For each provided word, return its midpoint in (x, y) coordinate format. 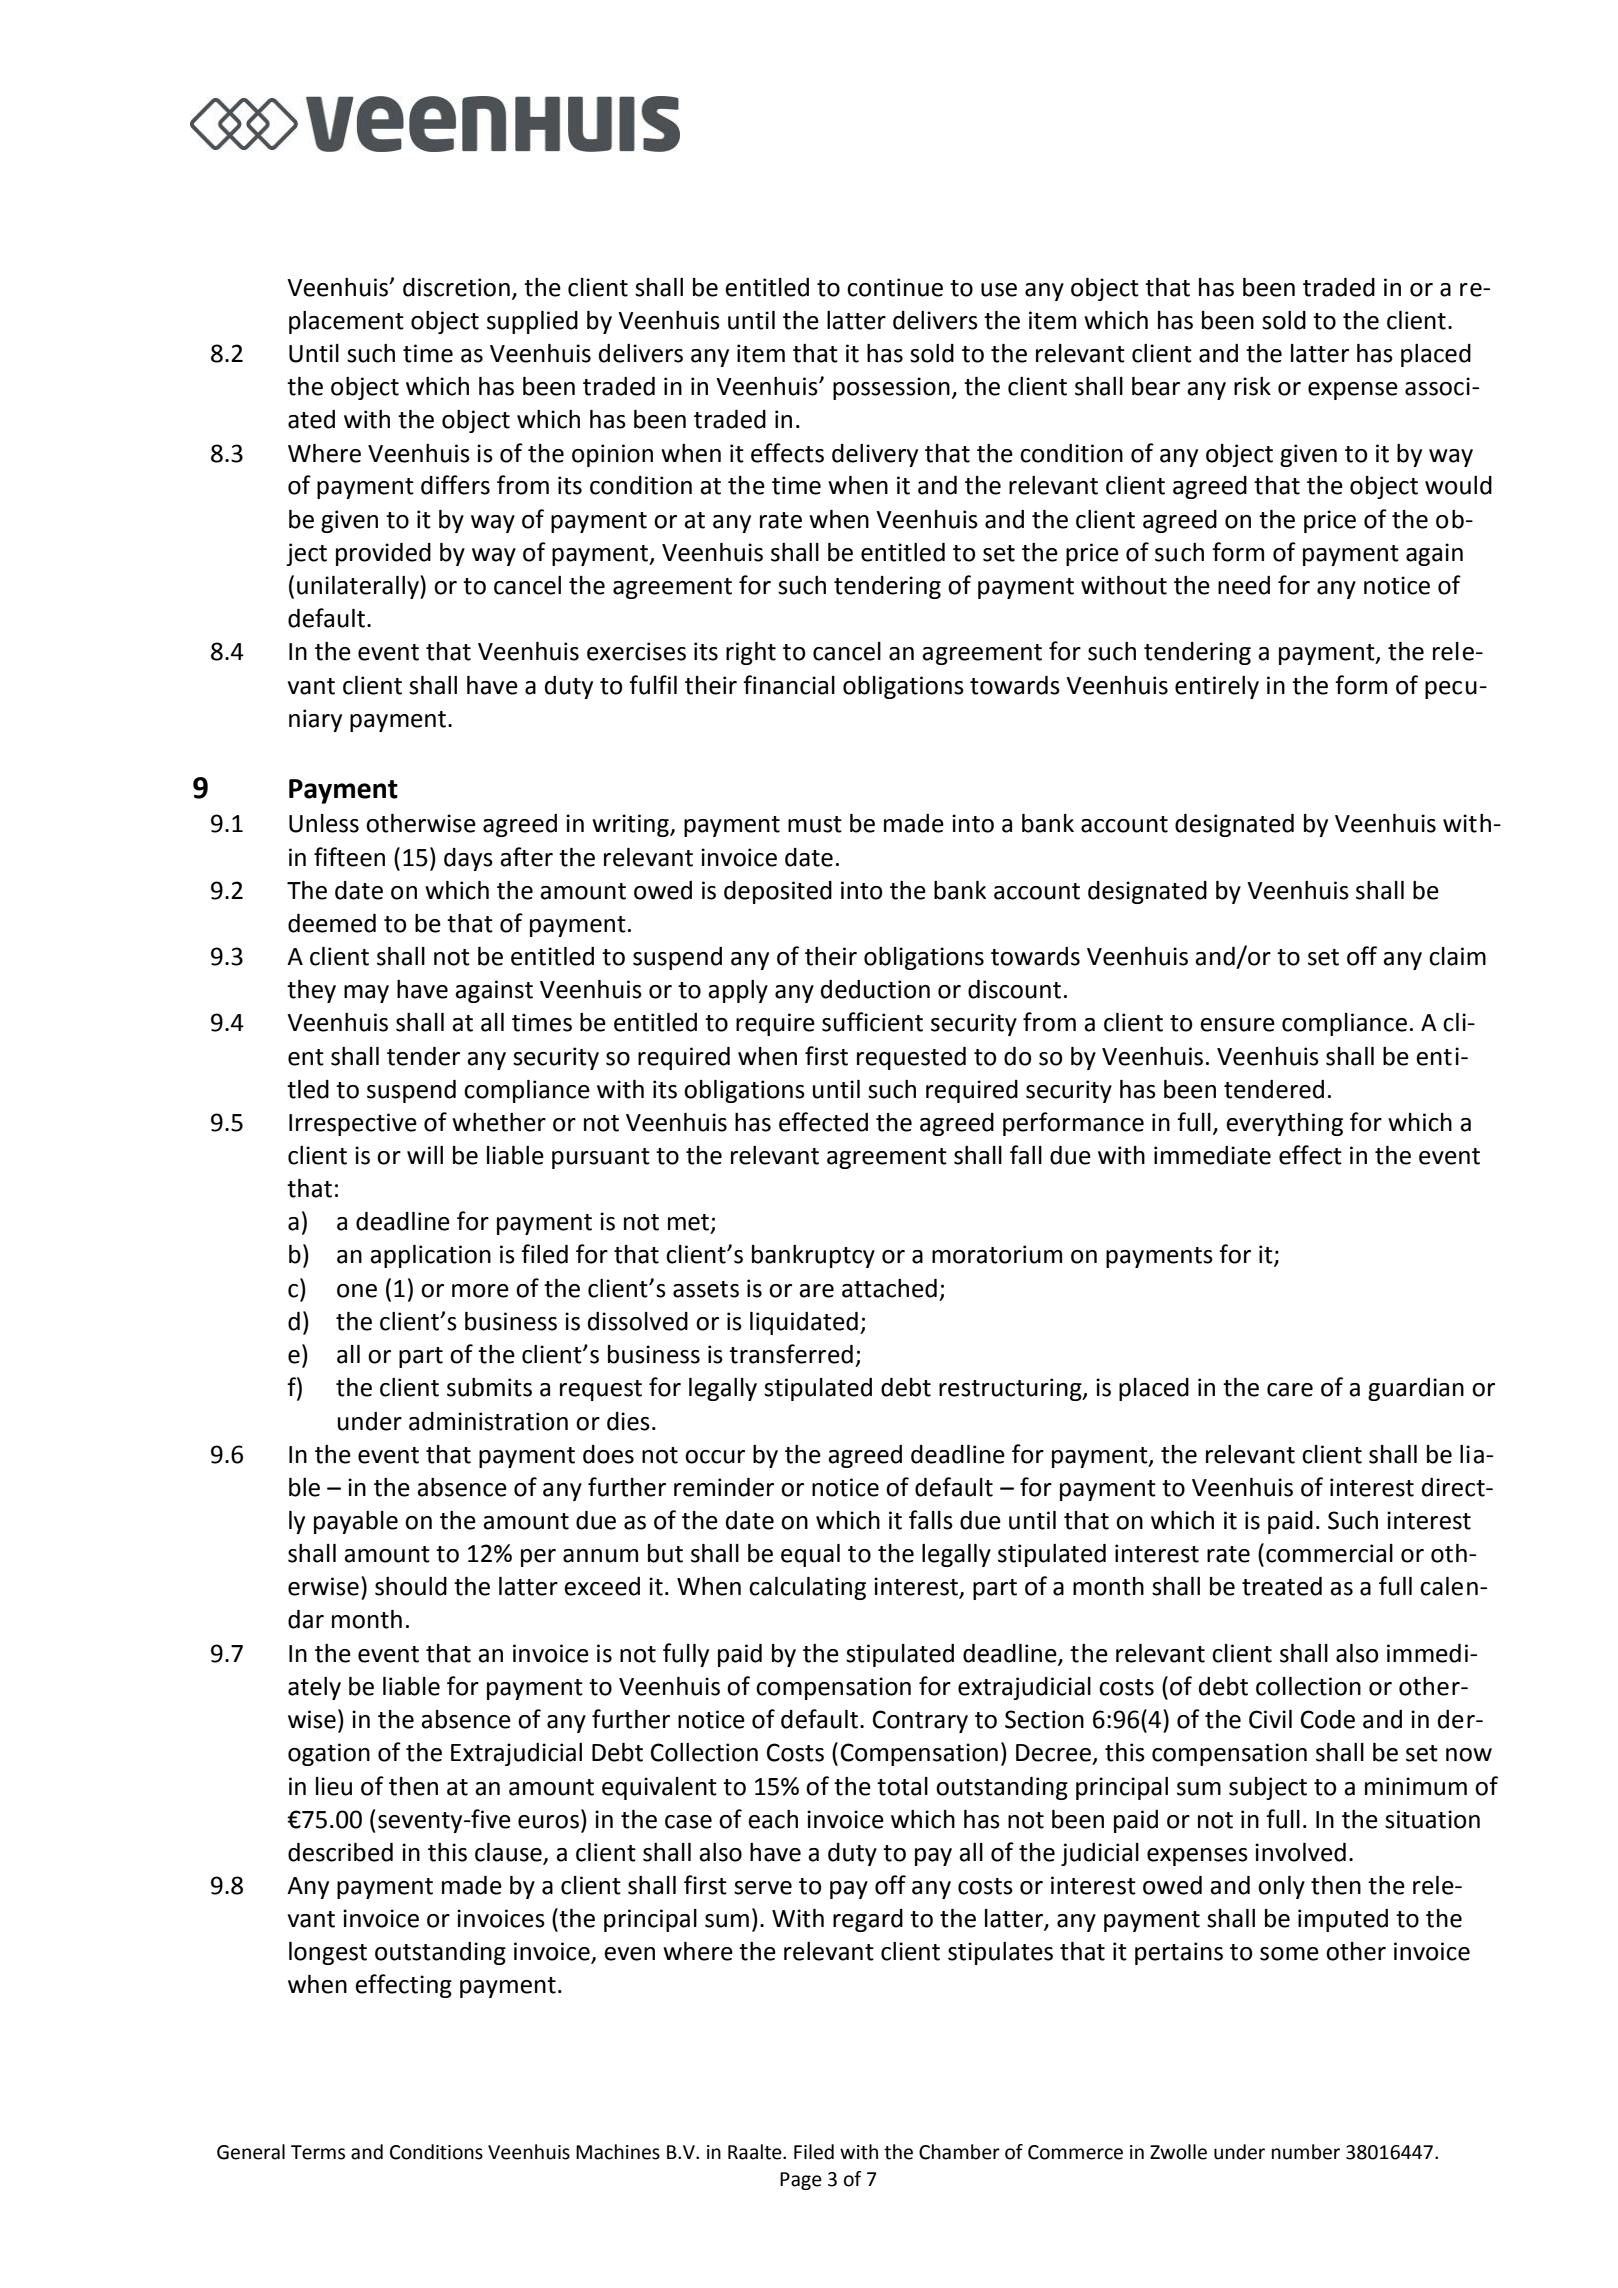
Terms (318, 2152)
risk (1252, 386)
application (430, 1256)
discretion (456, 287)
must (815, 824)
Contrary (920, 1721)
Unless (324, 823)
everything (1284, 1124)
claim (1457, 956)
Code (1328, 1719)
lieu (334, 1786)
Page (801, 2181)
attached (889, 1288)
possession (891, 388)
